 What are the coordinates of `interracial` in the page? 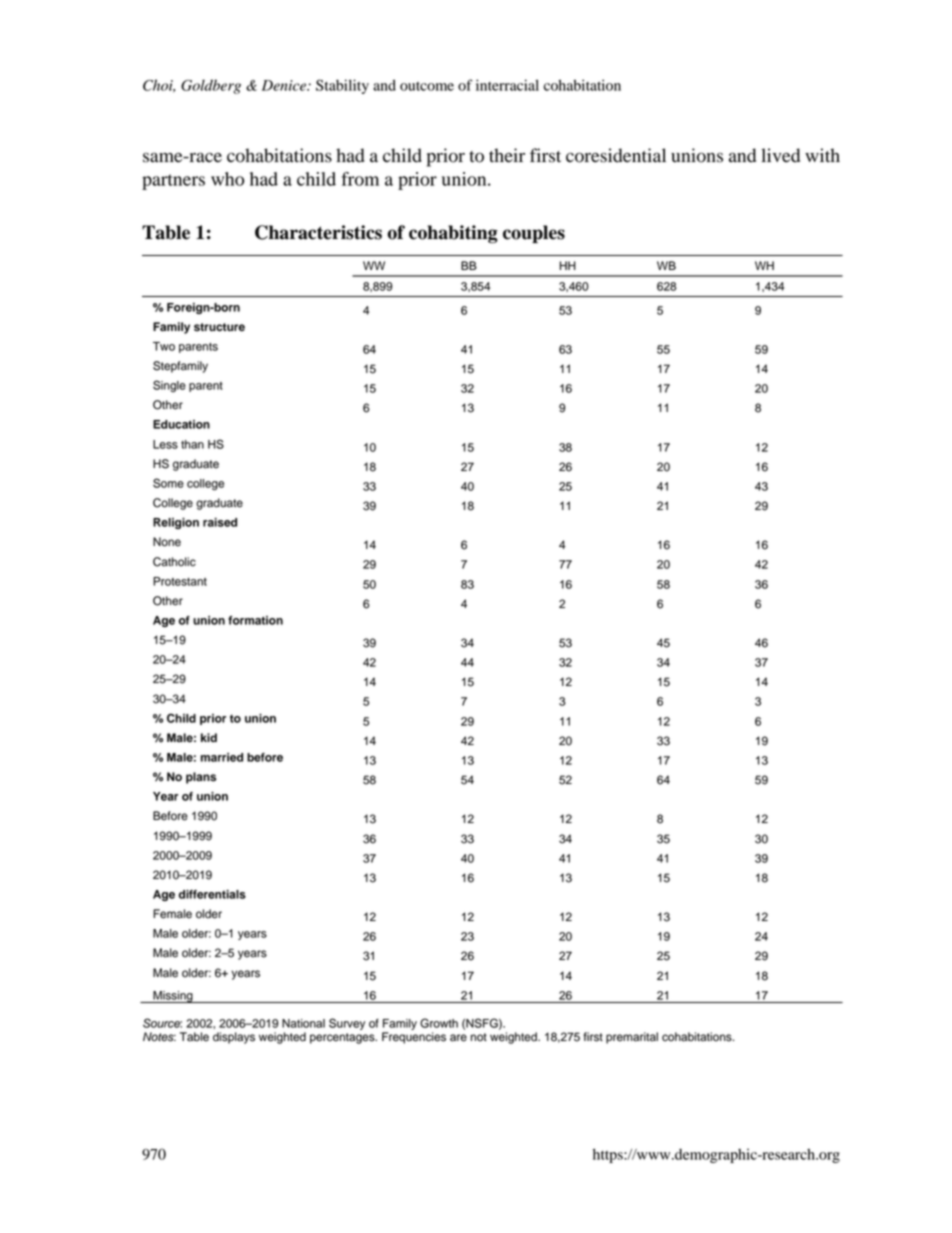 It's located at (507, 85).
